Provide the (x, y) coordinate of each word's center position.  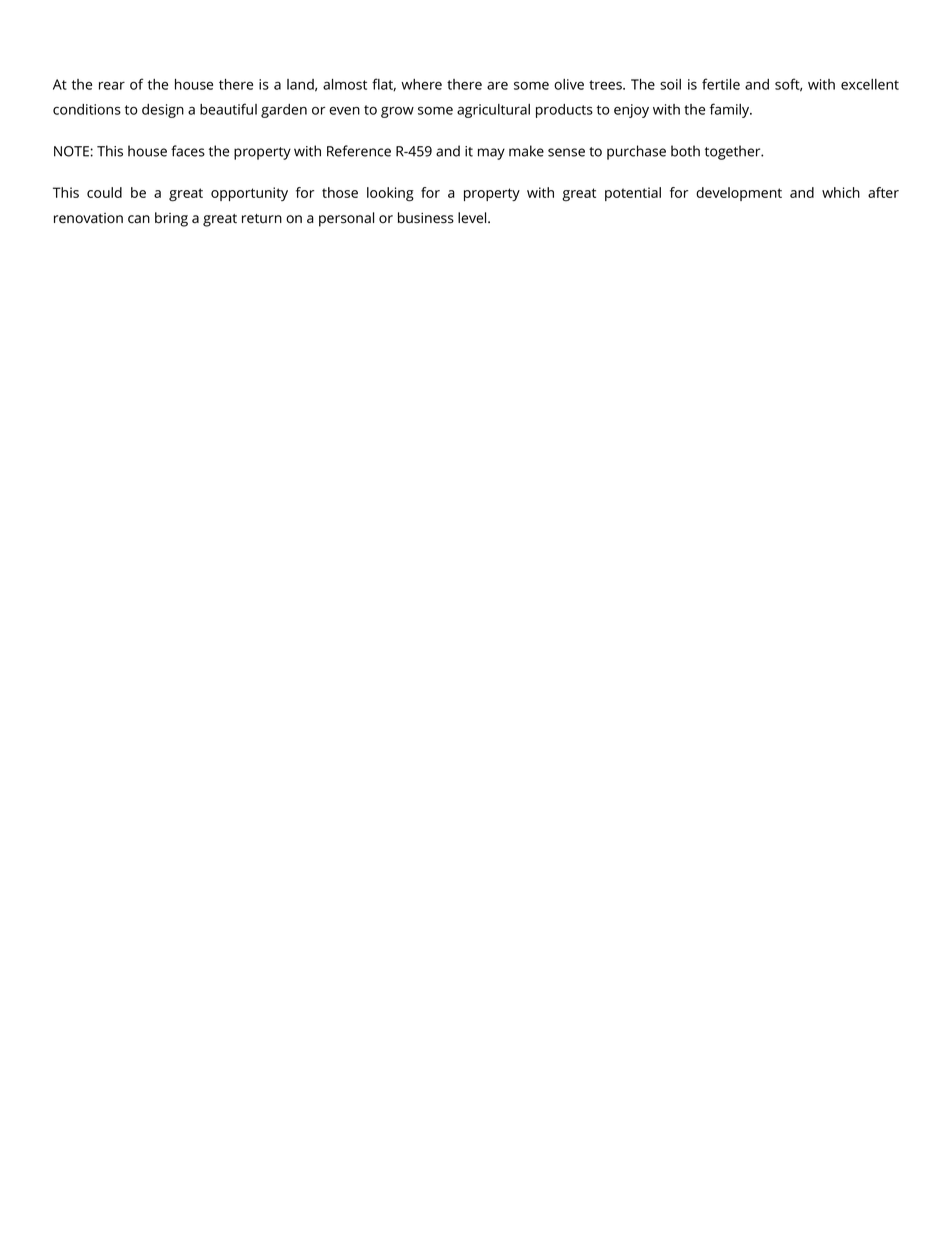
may (491, 154)
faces (188, 151)
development (739, 194)
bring (171, 219)
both (685, 151)
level (473, 218)
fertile (721, 84)
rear (112, 85)
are (497, 85)
